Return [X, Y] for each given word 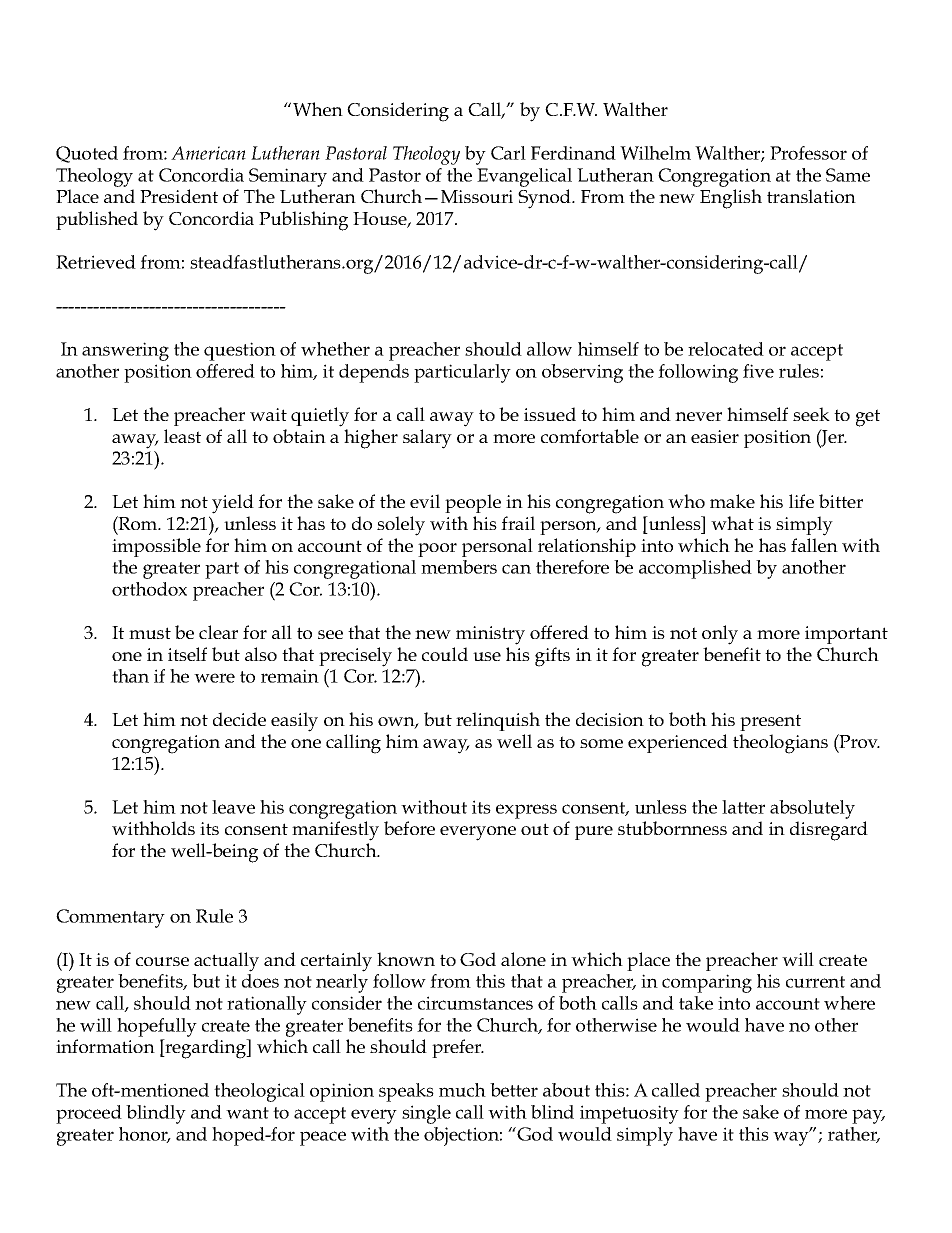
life [801, 501]
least [182, 436]
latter [743, 807]
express [526, 811]
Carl [508, 153]
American [208, 153]
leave [233, 807]
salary [427, 439]
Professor [808, 153]
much [462, 1090]
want [247, 1113]
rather [854, 1135]
